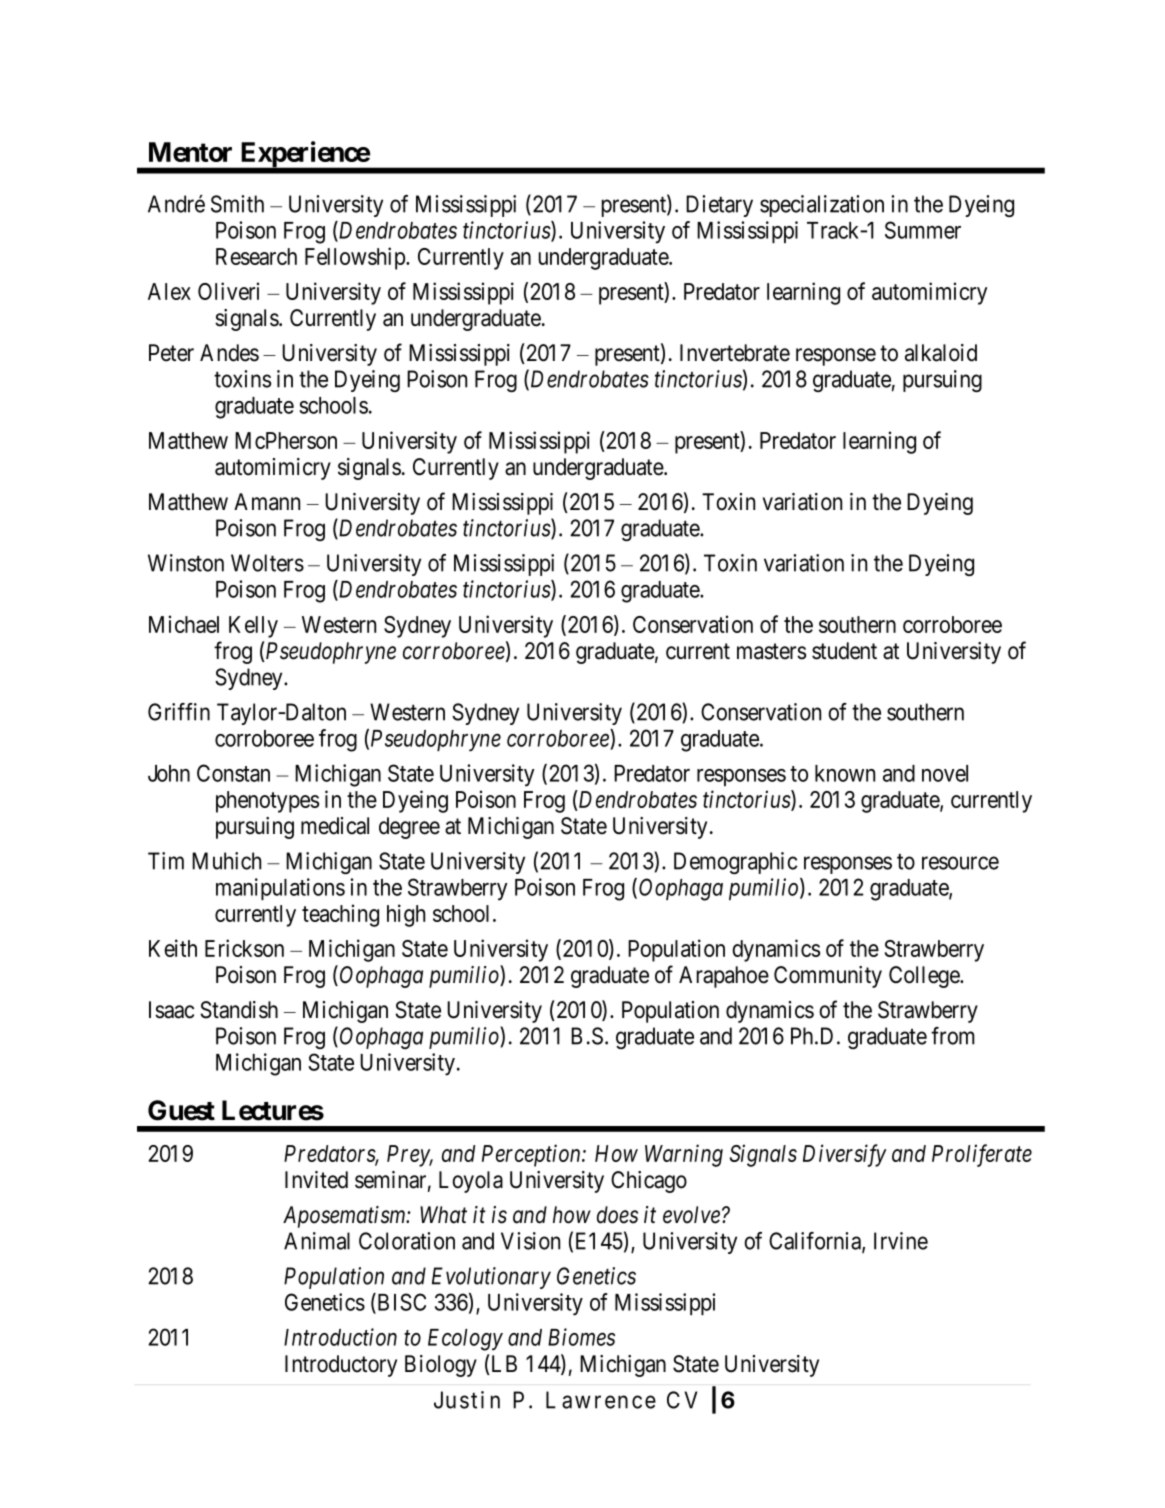  I want to click on College, so click(925, 977).
